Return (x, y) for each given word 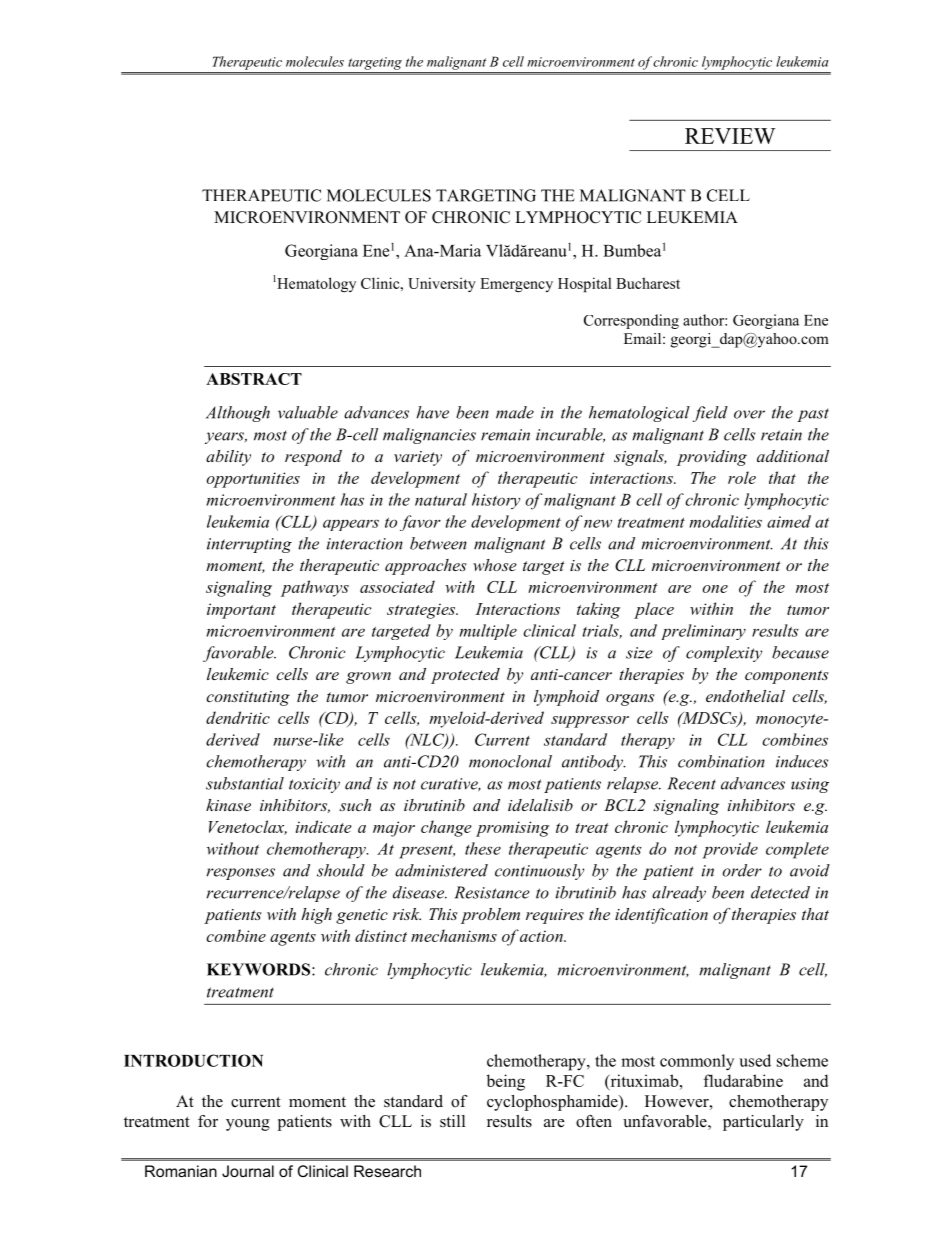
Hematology (315, 284)
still (452, 1121)
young (248, 1125)
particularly (763, 1123)
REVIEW (730, 136)
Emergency (516, 285)
